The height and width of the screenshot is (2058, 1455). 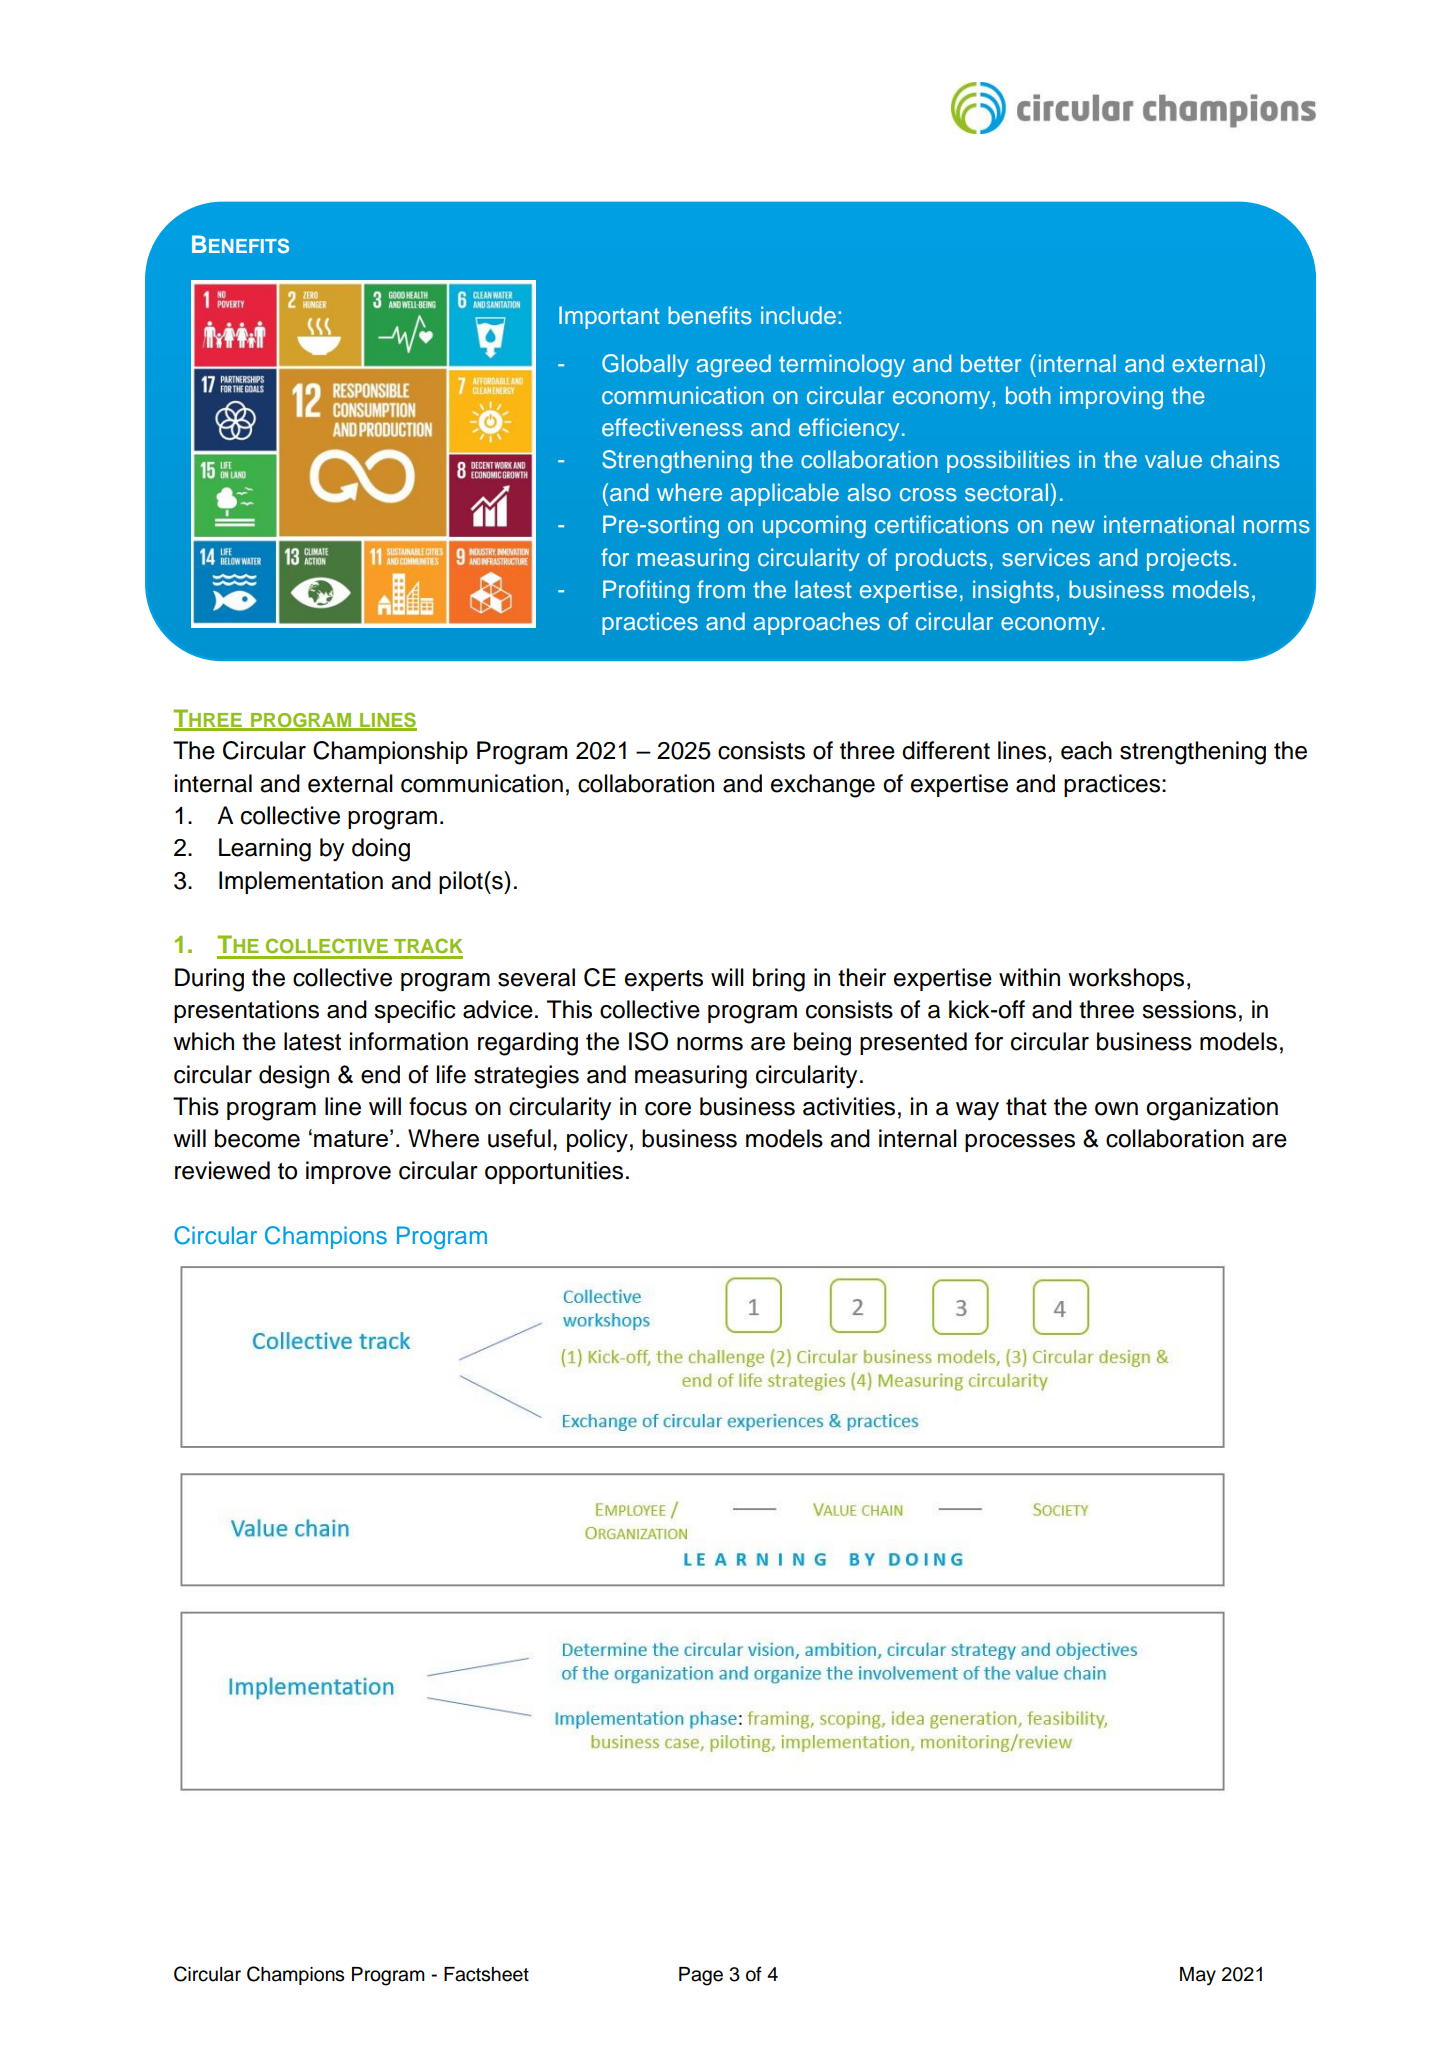 What do you see at coordinates (1111, 397) in the screenshot?
I see `improving` at bounding box center [1111, 397].
